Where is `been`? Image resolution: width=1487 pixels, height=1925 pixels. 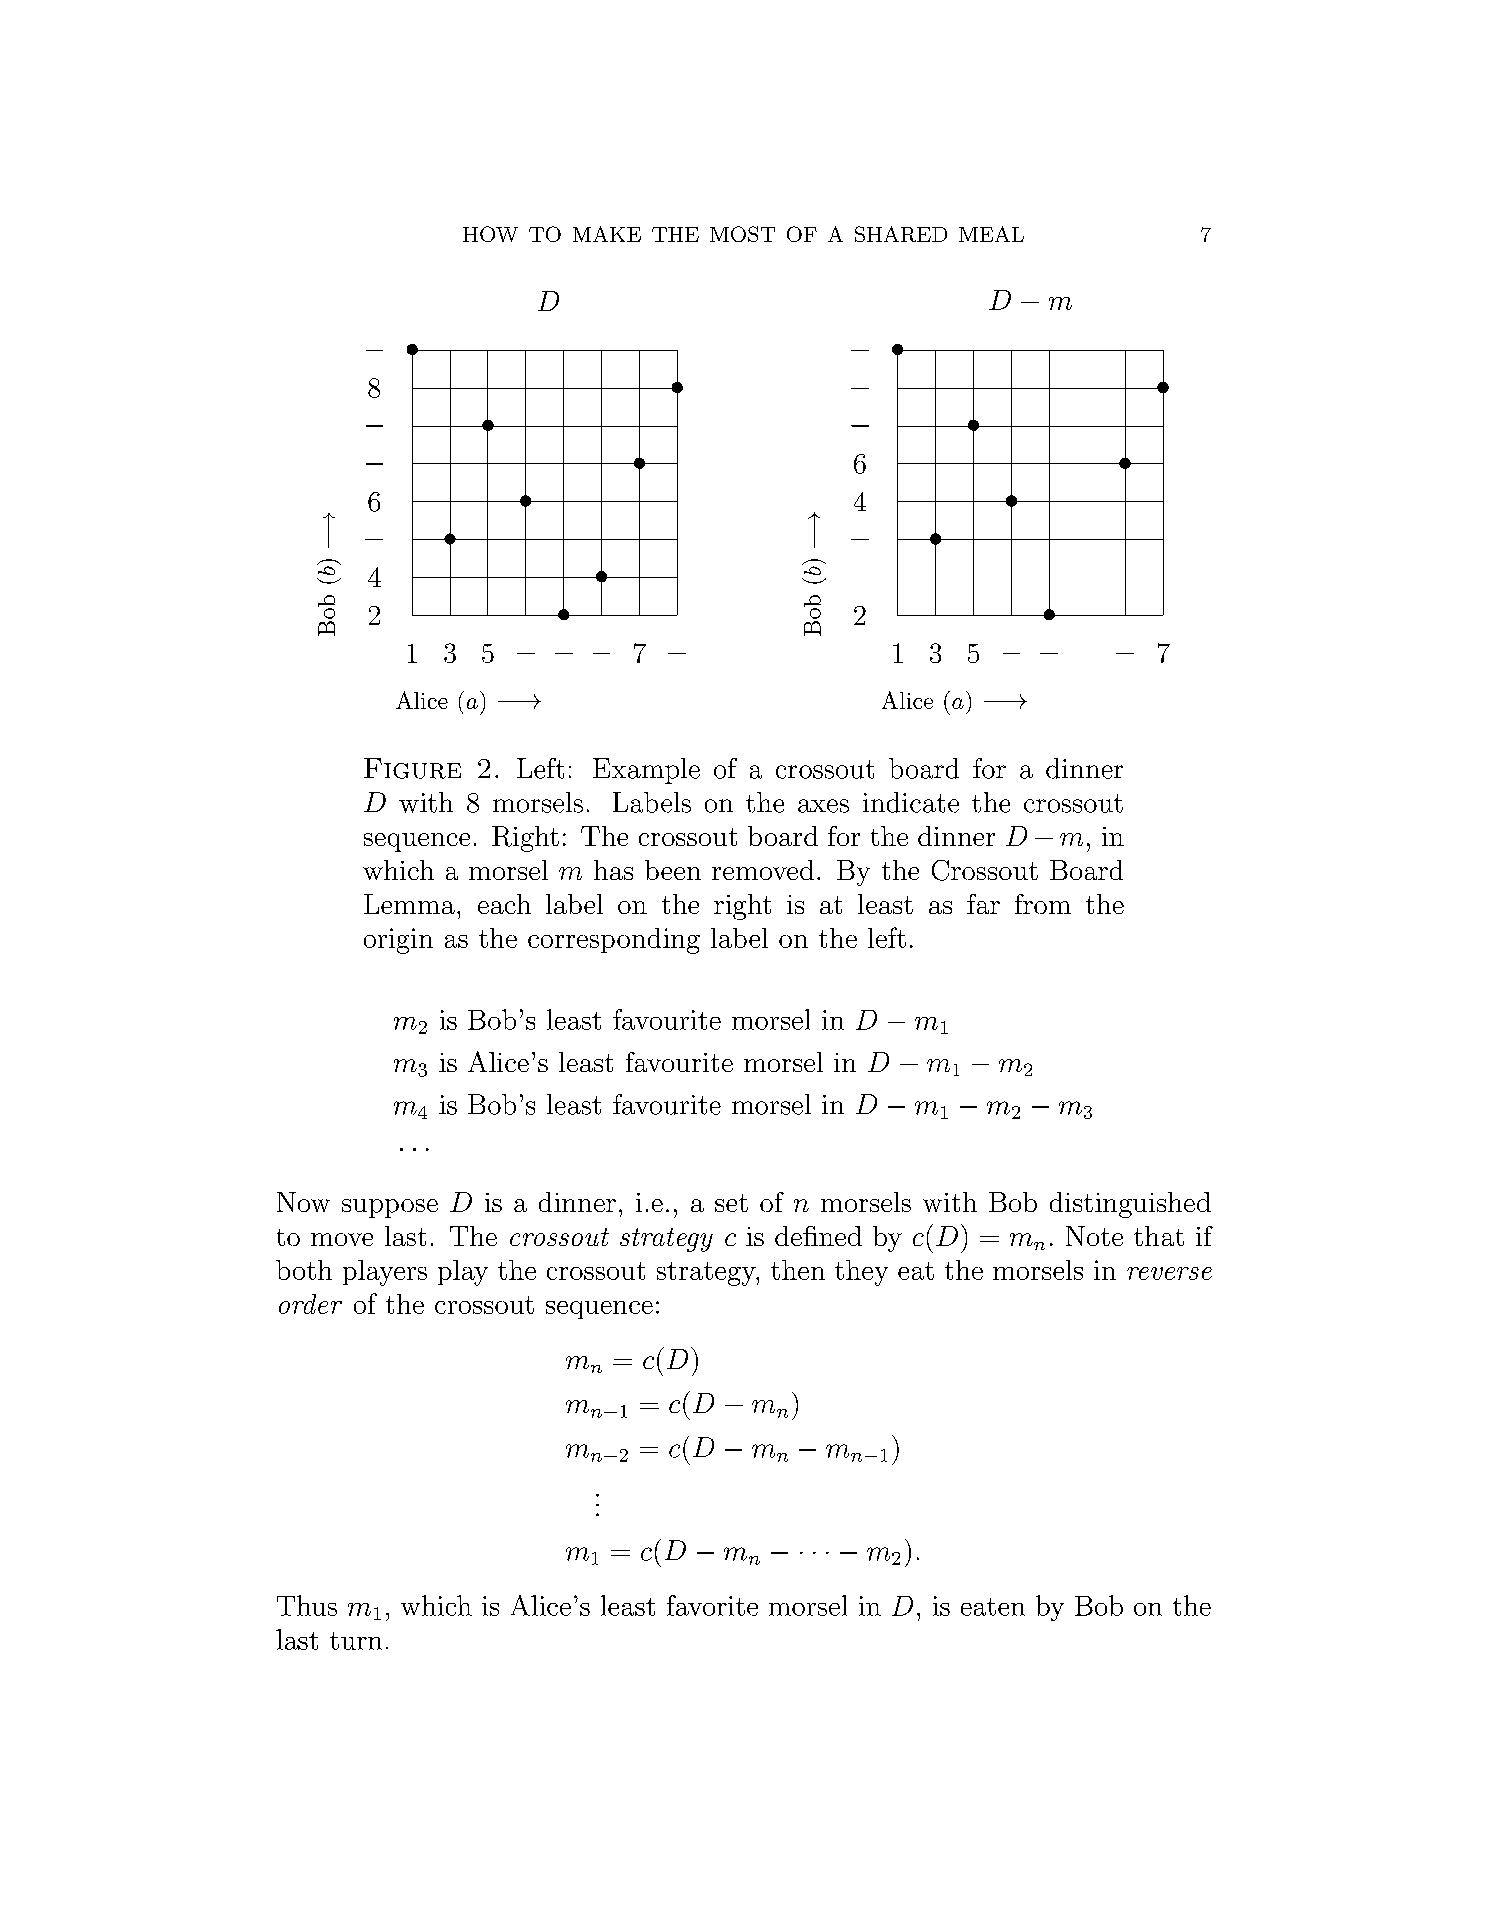 been is located at coordinates (673, 870).
